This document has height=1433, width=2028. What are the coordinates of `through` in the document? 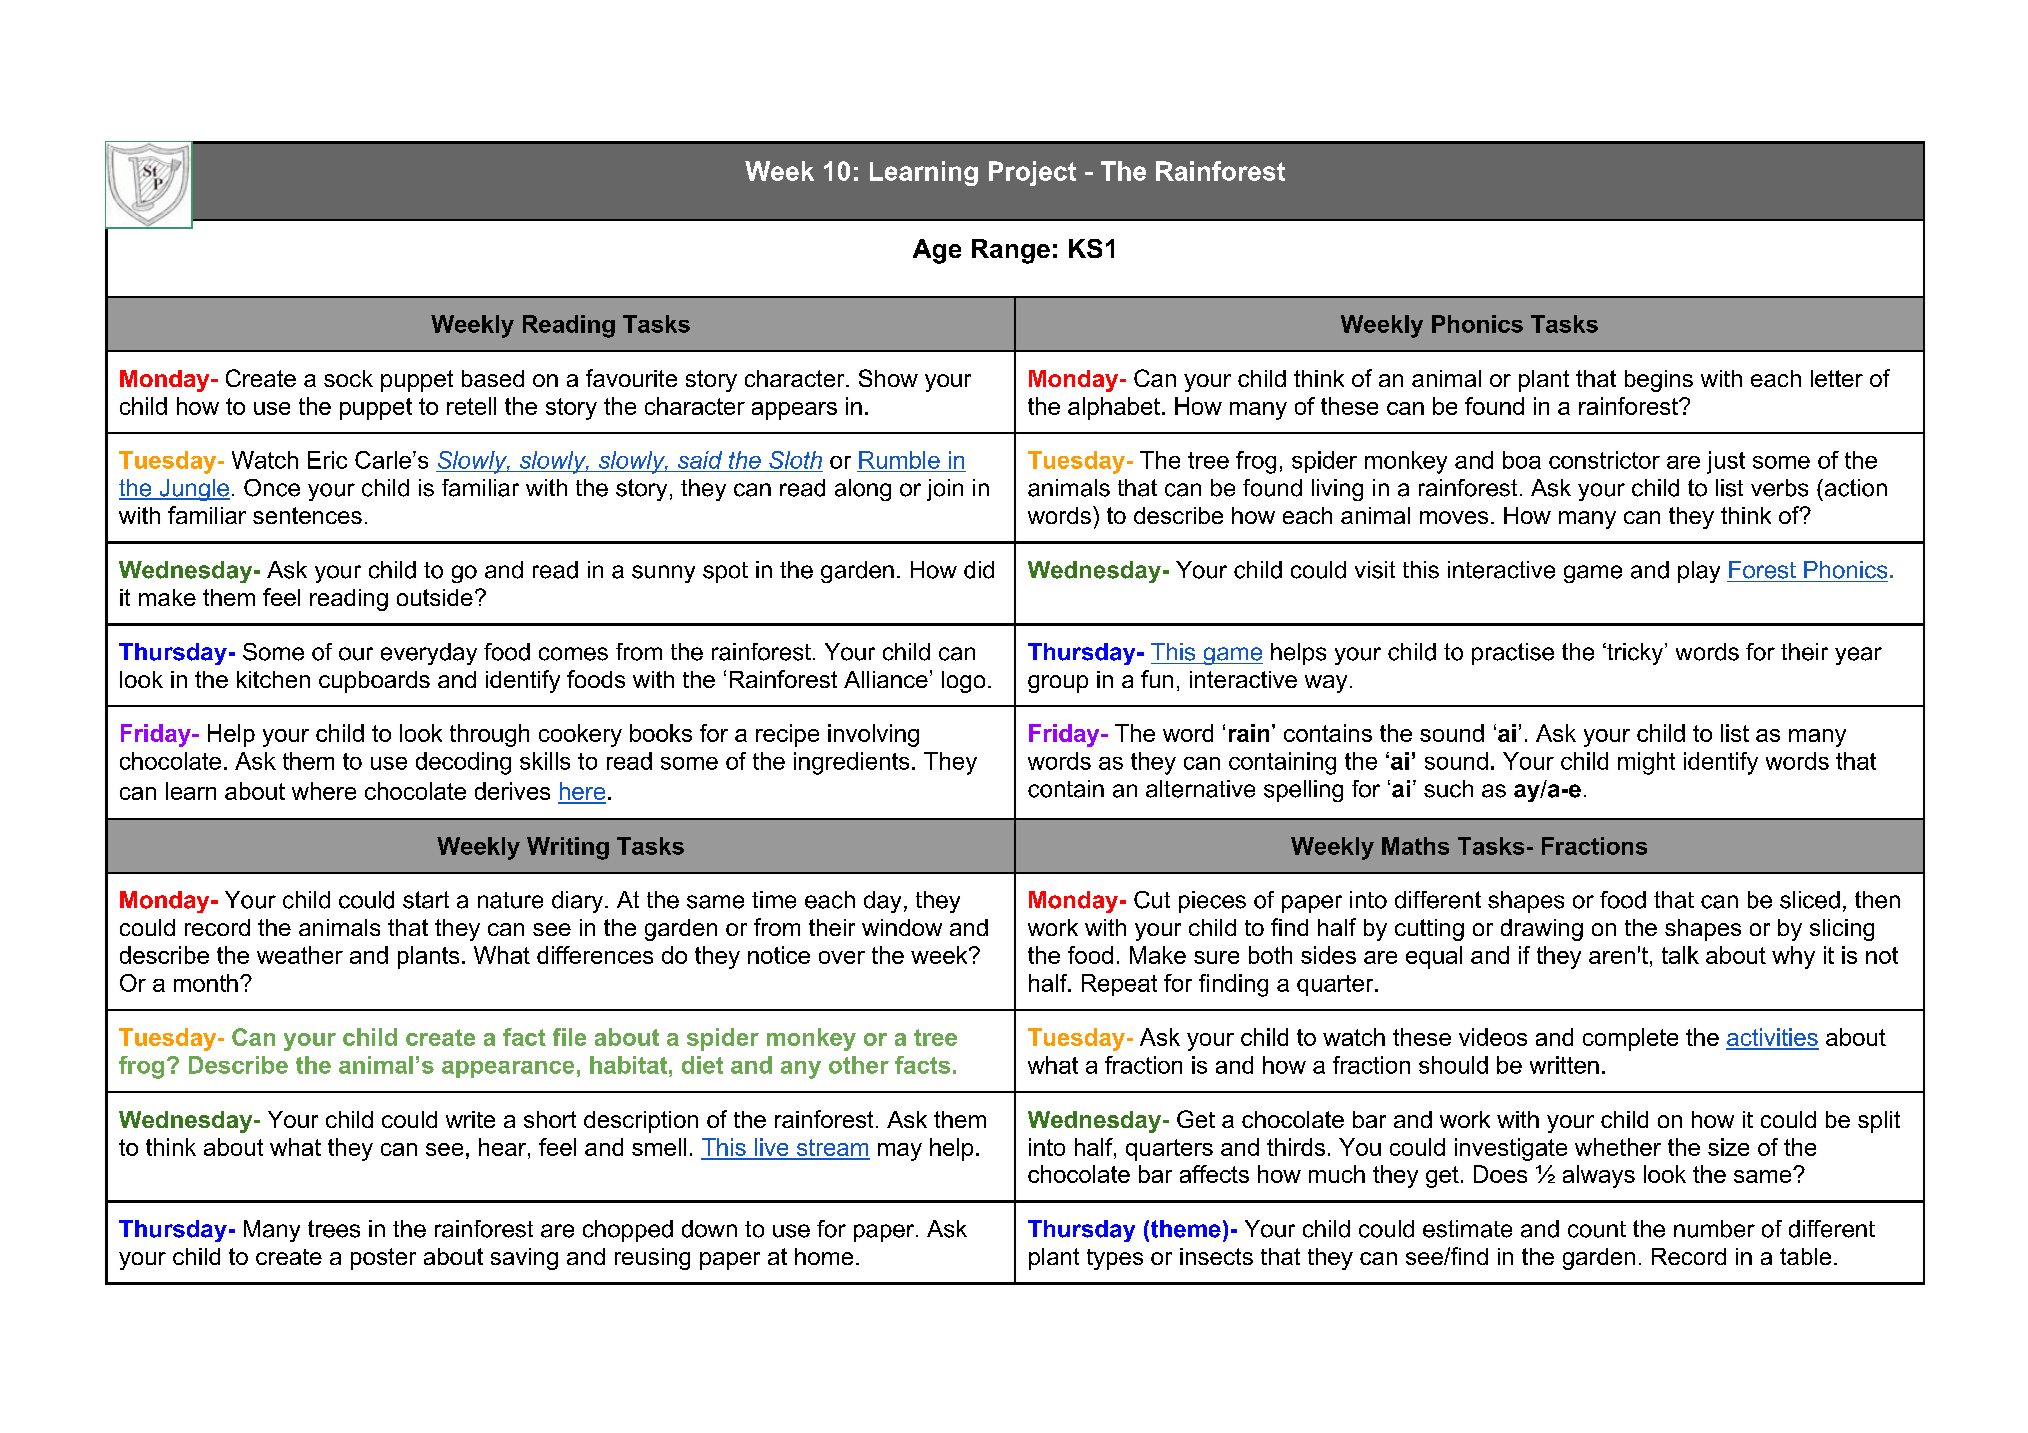 It's located at (489, 735).
